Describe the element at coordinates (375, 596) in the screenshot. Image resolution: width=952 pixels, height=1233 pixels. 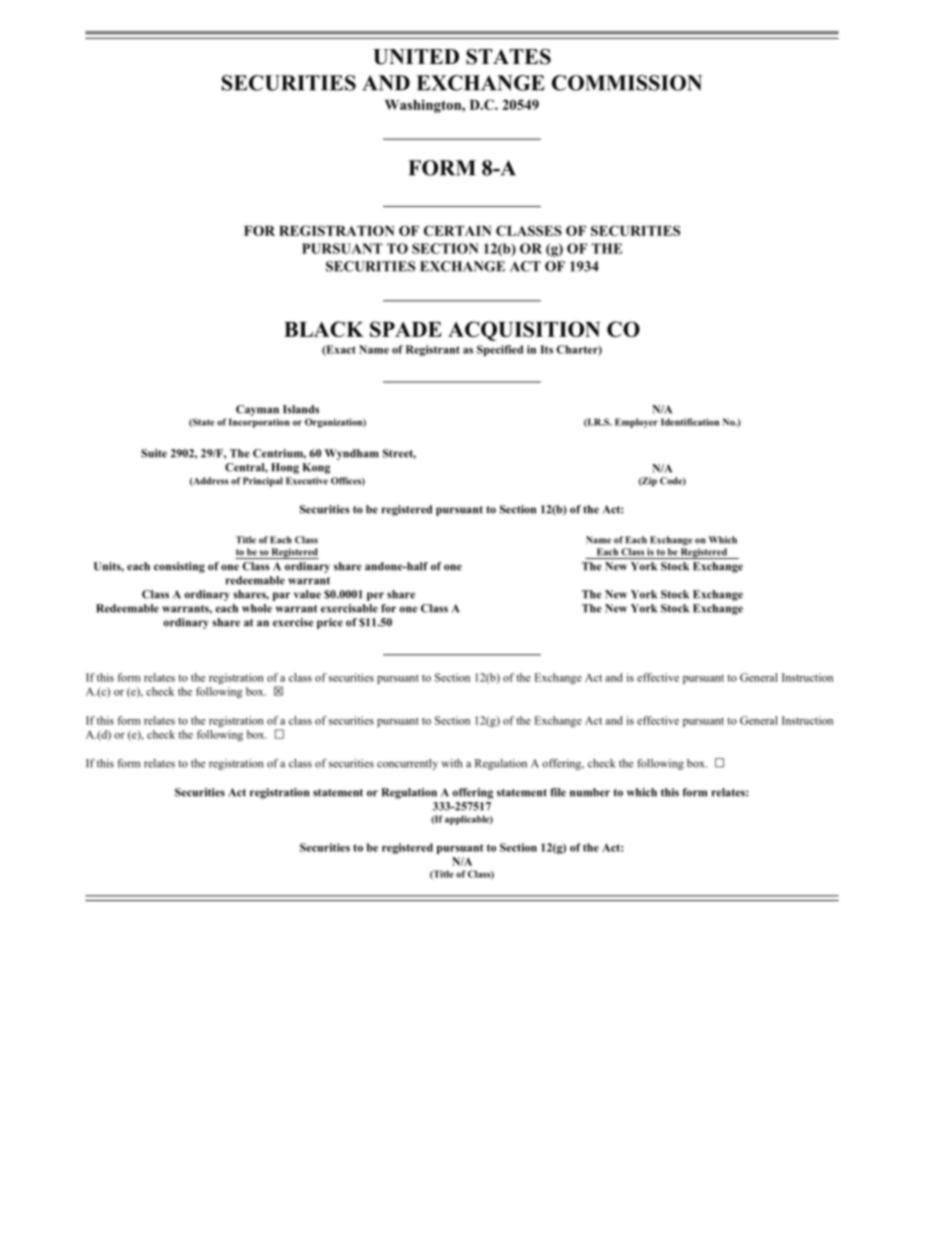
I see `per` at that location.
